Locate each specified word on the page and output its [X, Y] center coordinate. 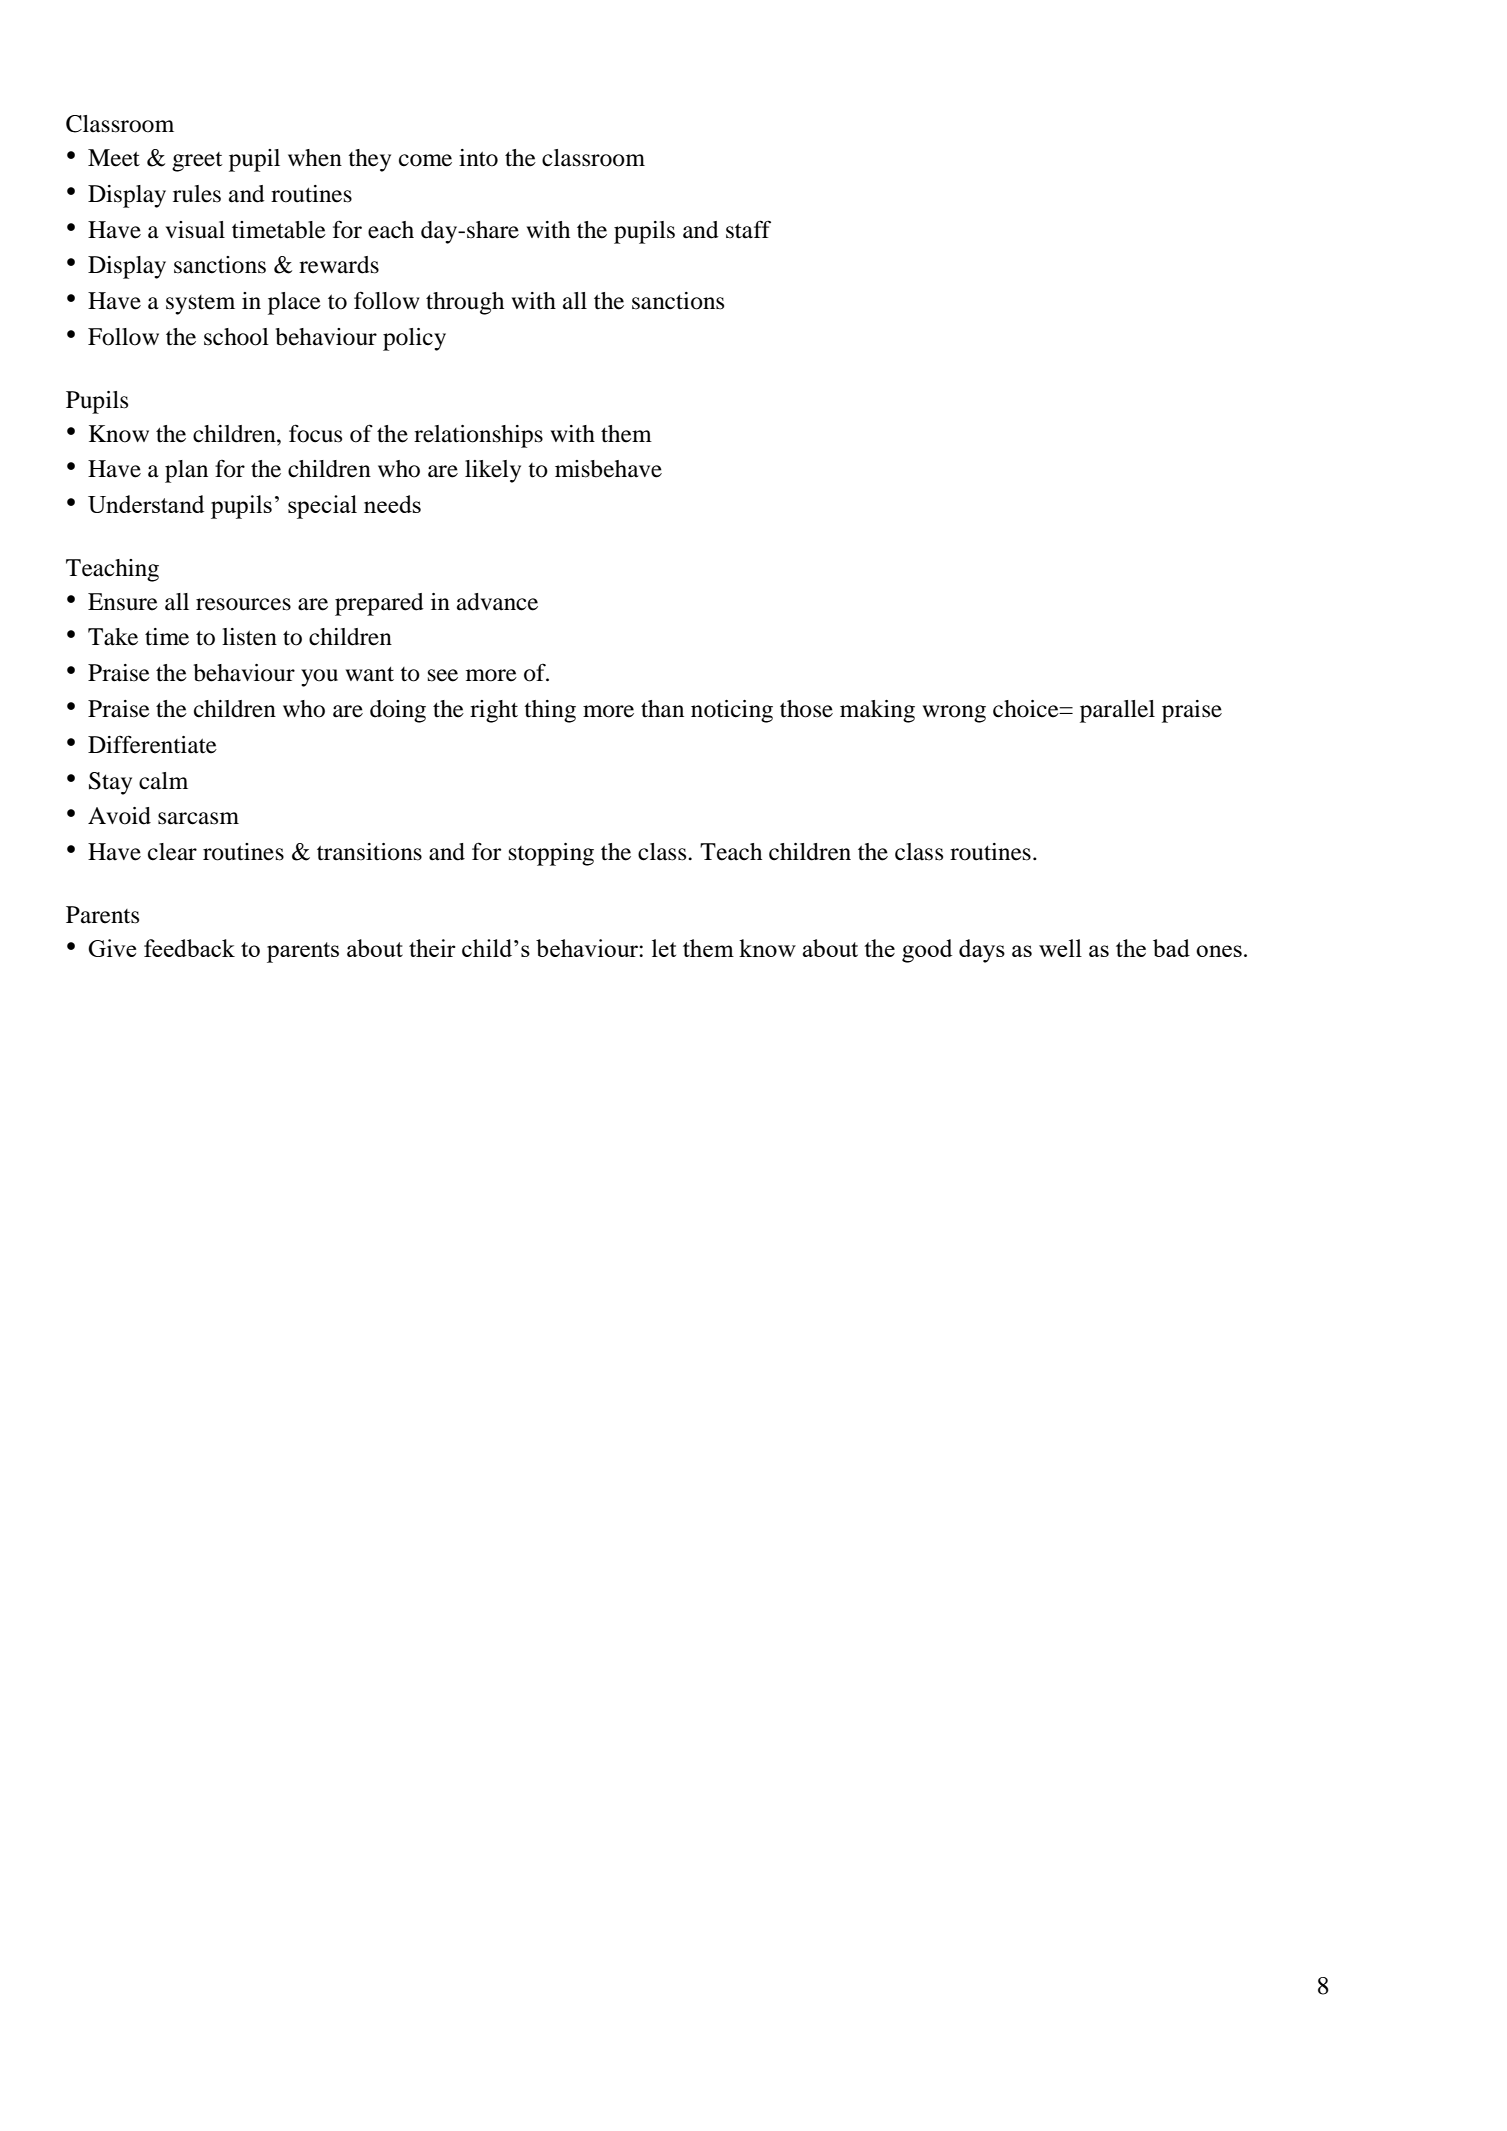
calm [163, 781]
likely [493, 471]
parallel [1117, 711]
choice [1027, 709]
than [662, 709]
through [465, 303]
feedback [189, 948]
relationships [478, 436]
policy [414, 339]
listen [249, 637]
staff [748, 229]
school [236, 337]
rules [197, 194]
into [478, 158]
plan [186, 471]
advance [497, 602]
